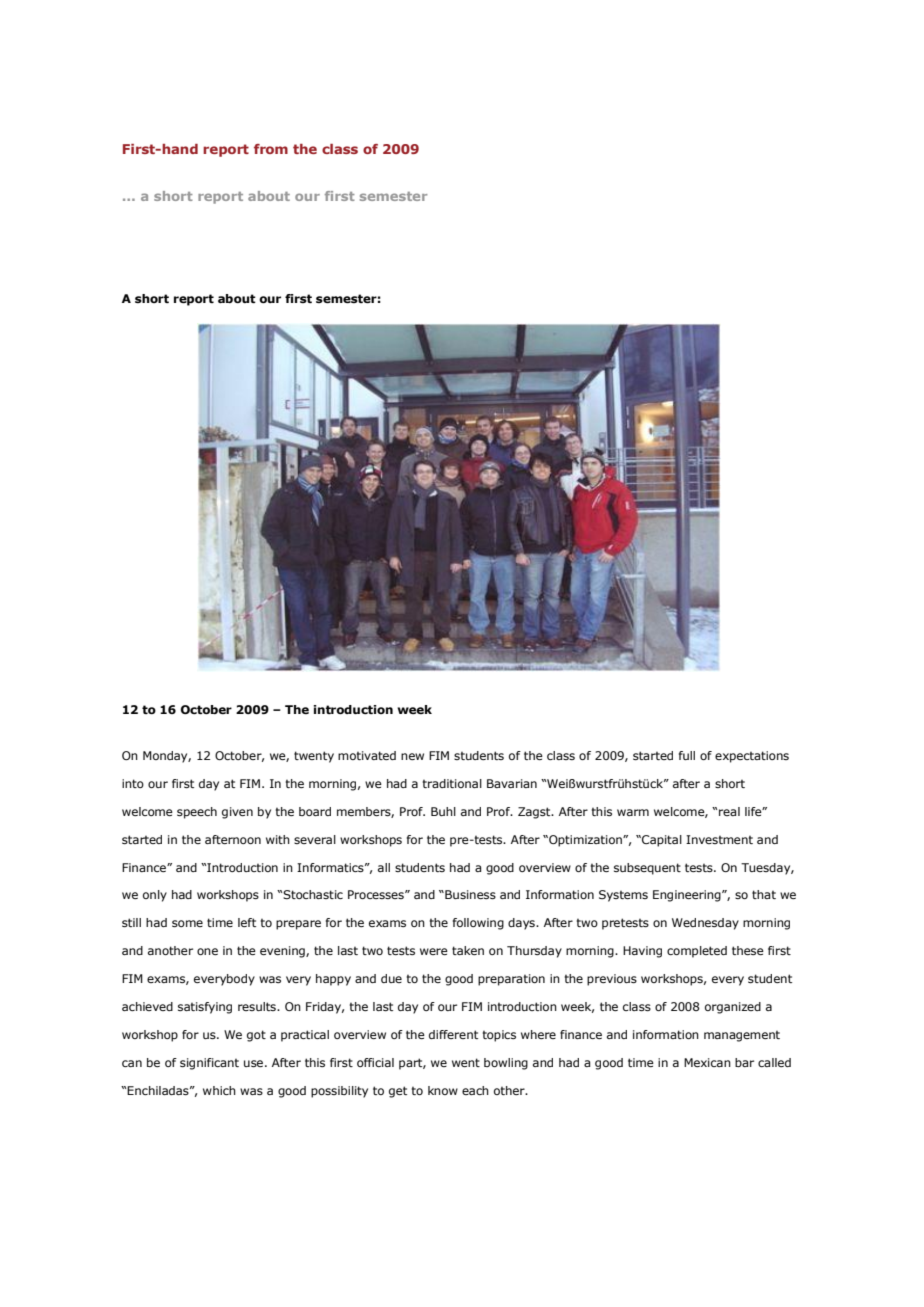 Image resolution: width=924 pixels, height=1307 pixels. I want to click on significant, so click(209, 1064).
